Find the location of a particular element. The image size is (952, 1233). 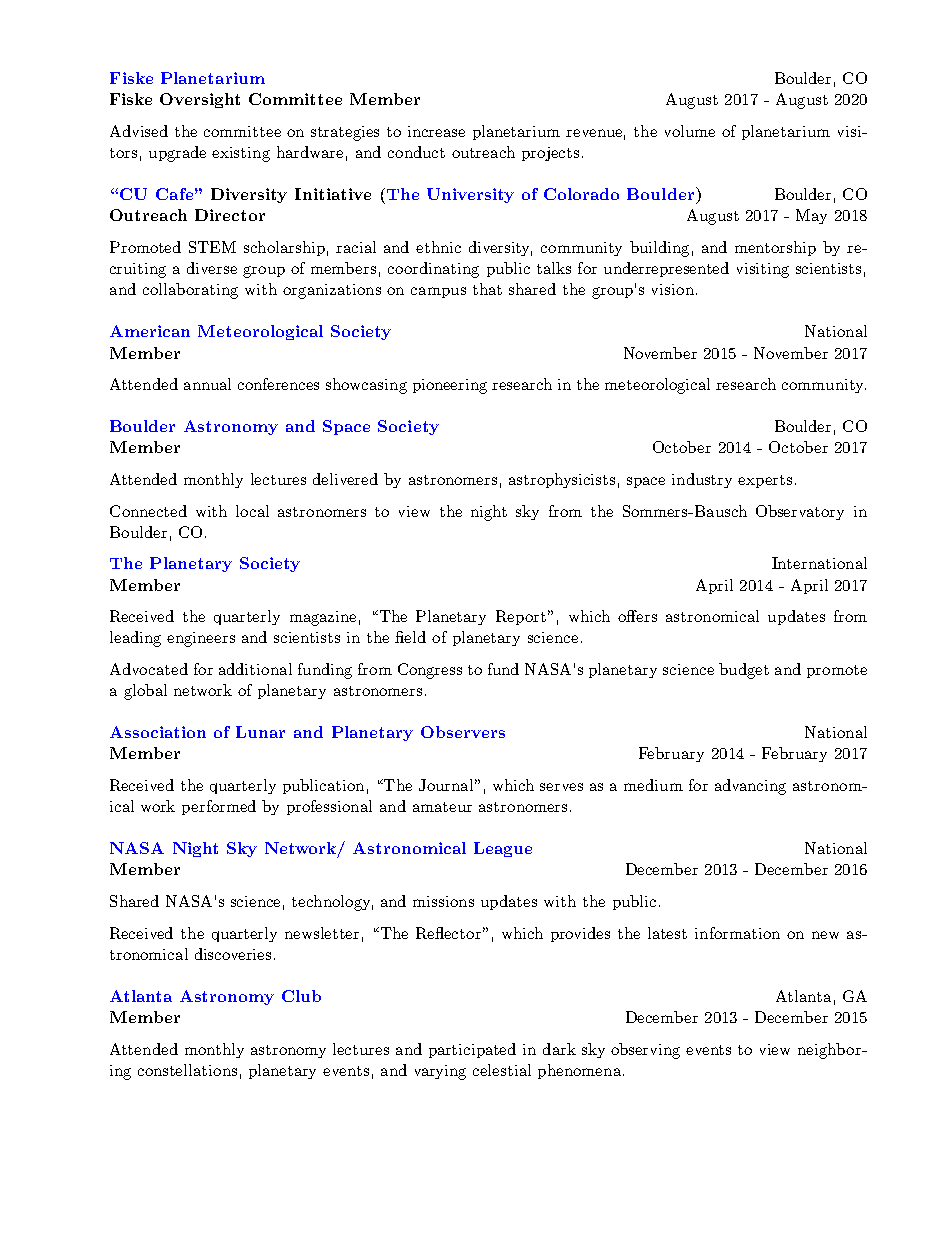

engineers is located at coordinates (201, 639).
